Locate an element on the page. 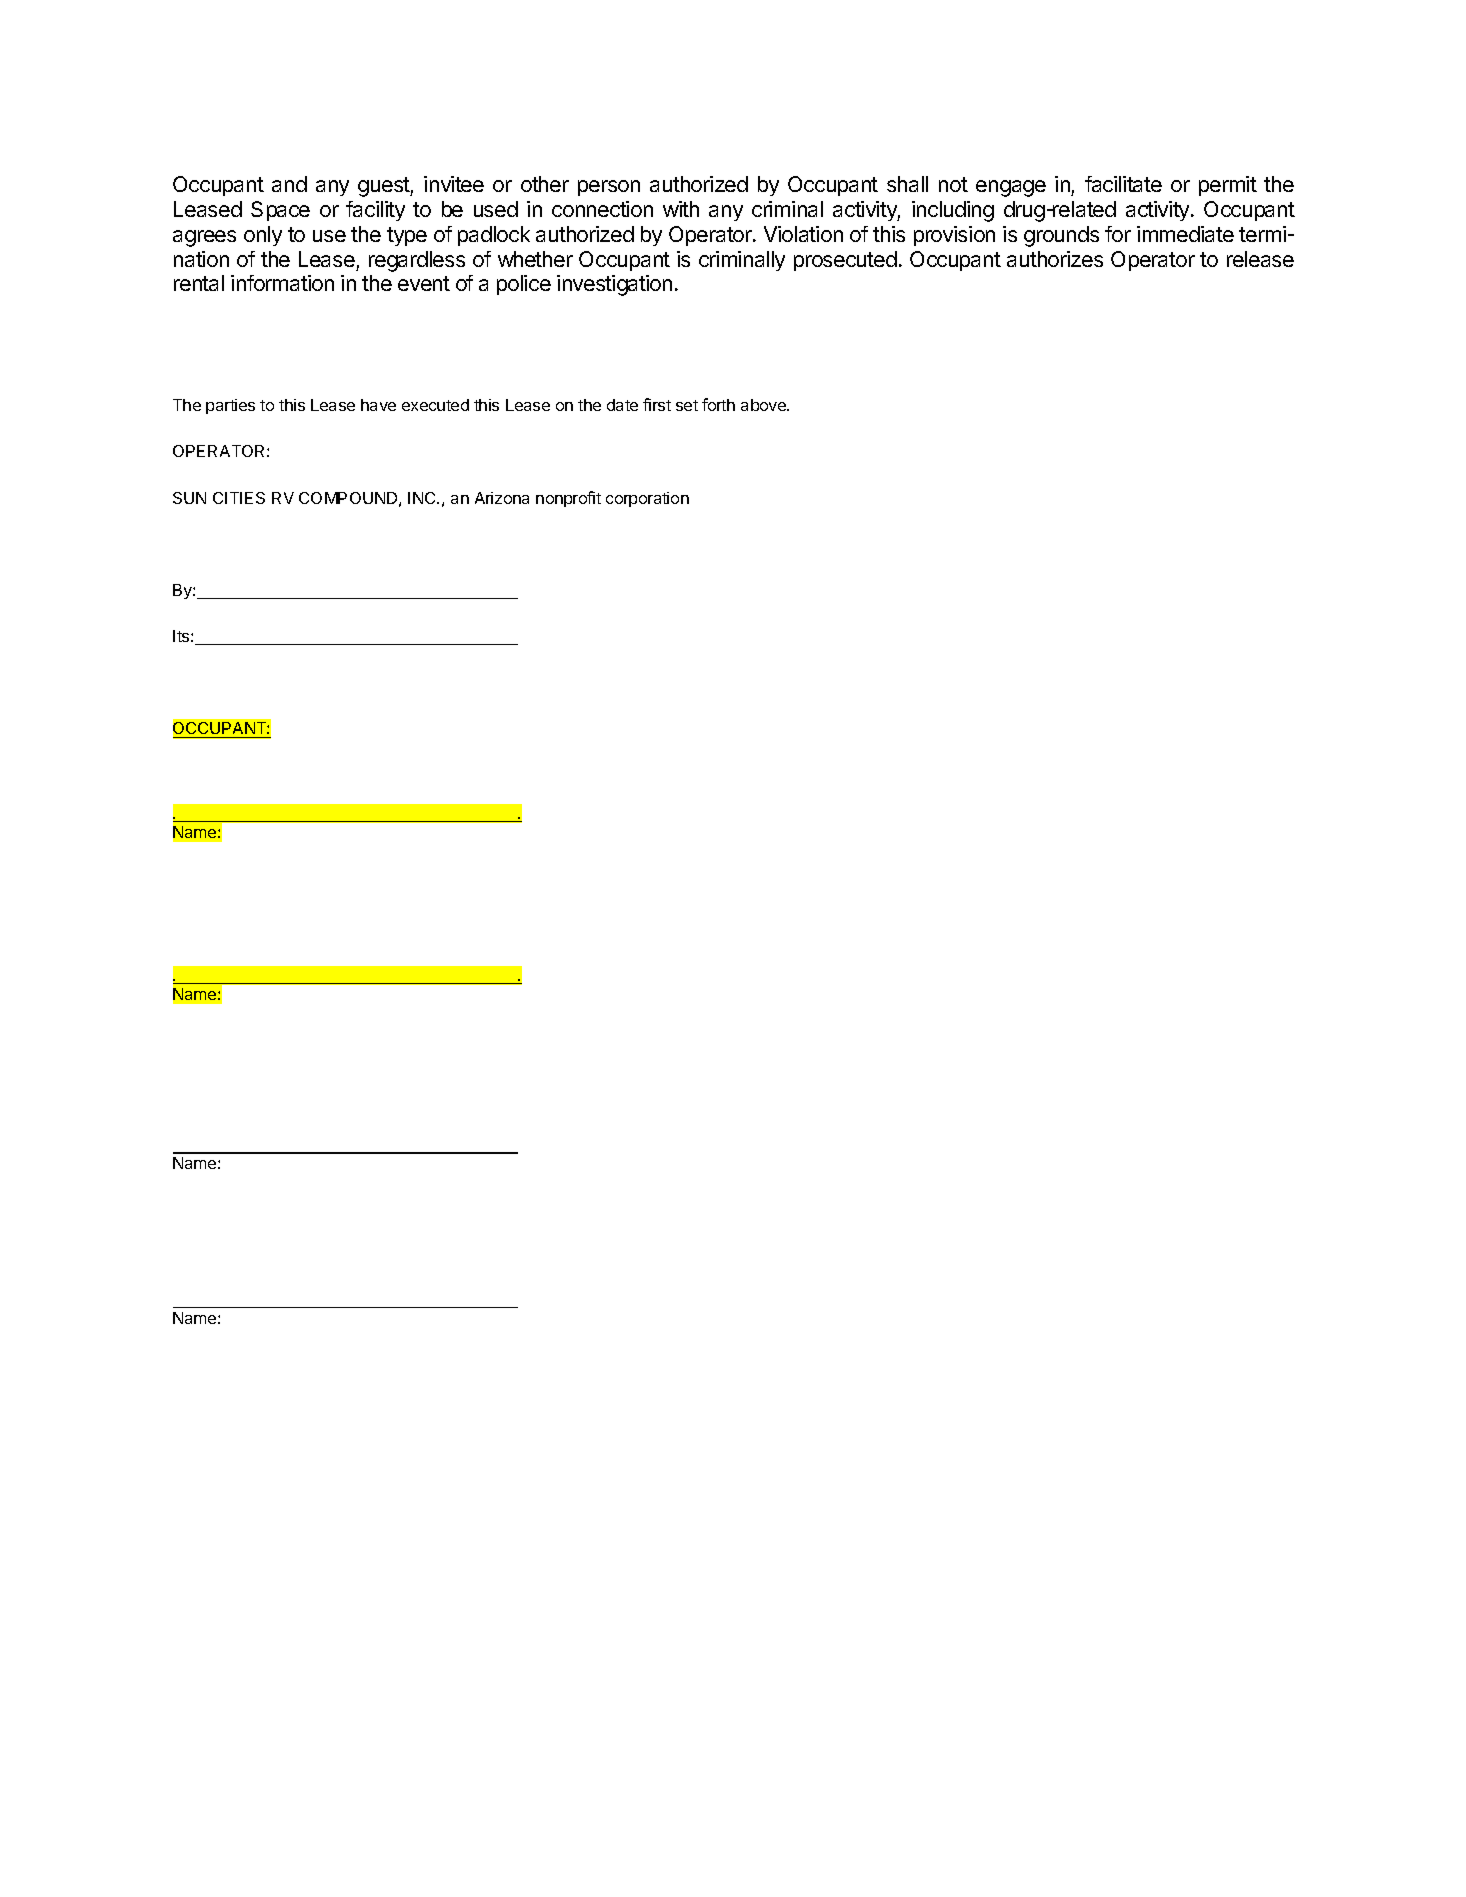 This document has height=1897, width=1466. event is located at coordinates (424, 283).
